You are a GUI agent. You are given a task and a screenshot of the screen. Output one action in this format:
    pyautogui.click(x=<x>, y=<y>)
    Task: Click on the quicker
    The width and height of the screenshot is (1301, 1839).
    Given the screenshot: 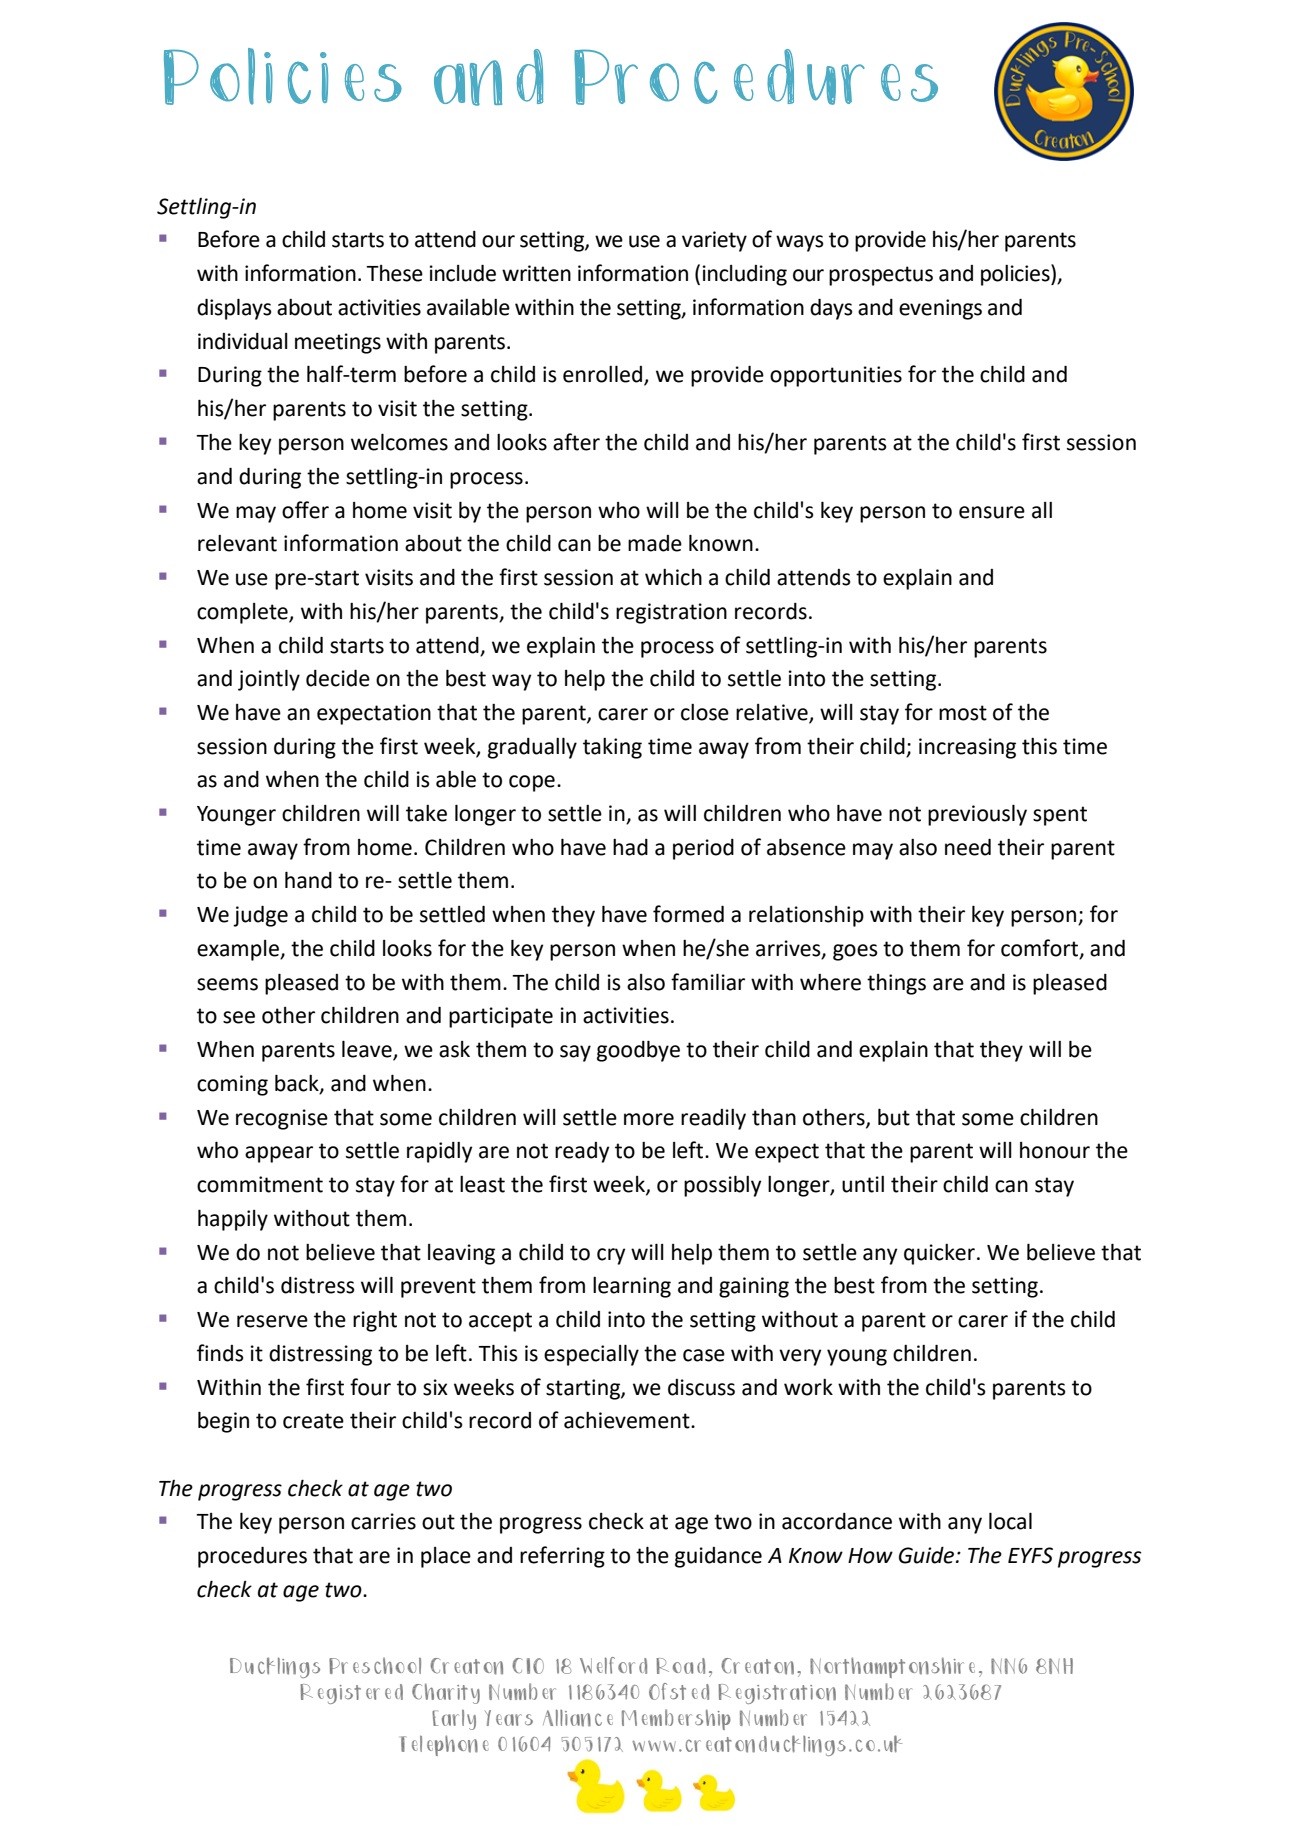 What is the action you would take?
    pyautogui.click(x=939, y=1254)
